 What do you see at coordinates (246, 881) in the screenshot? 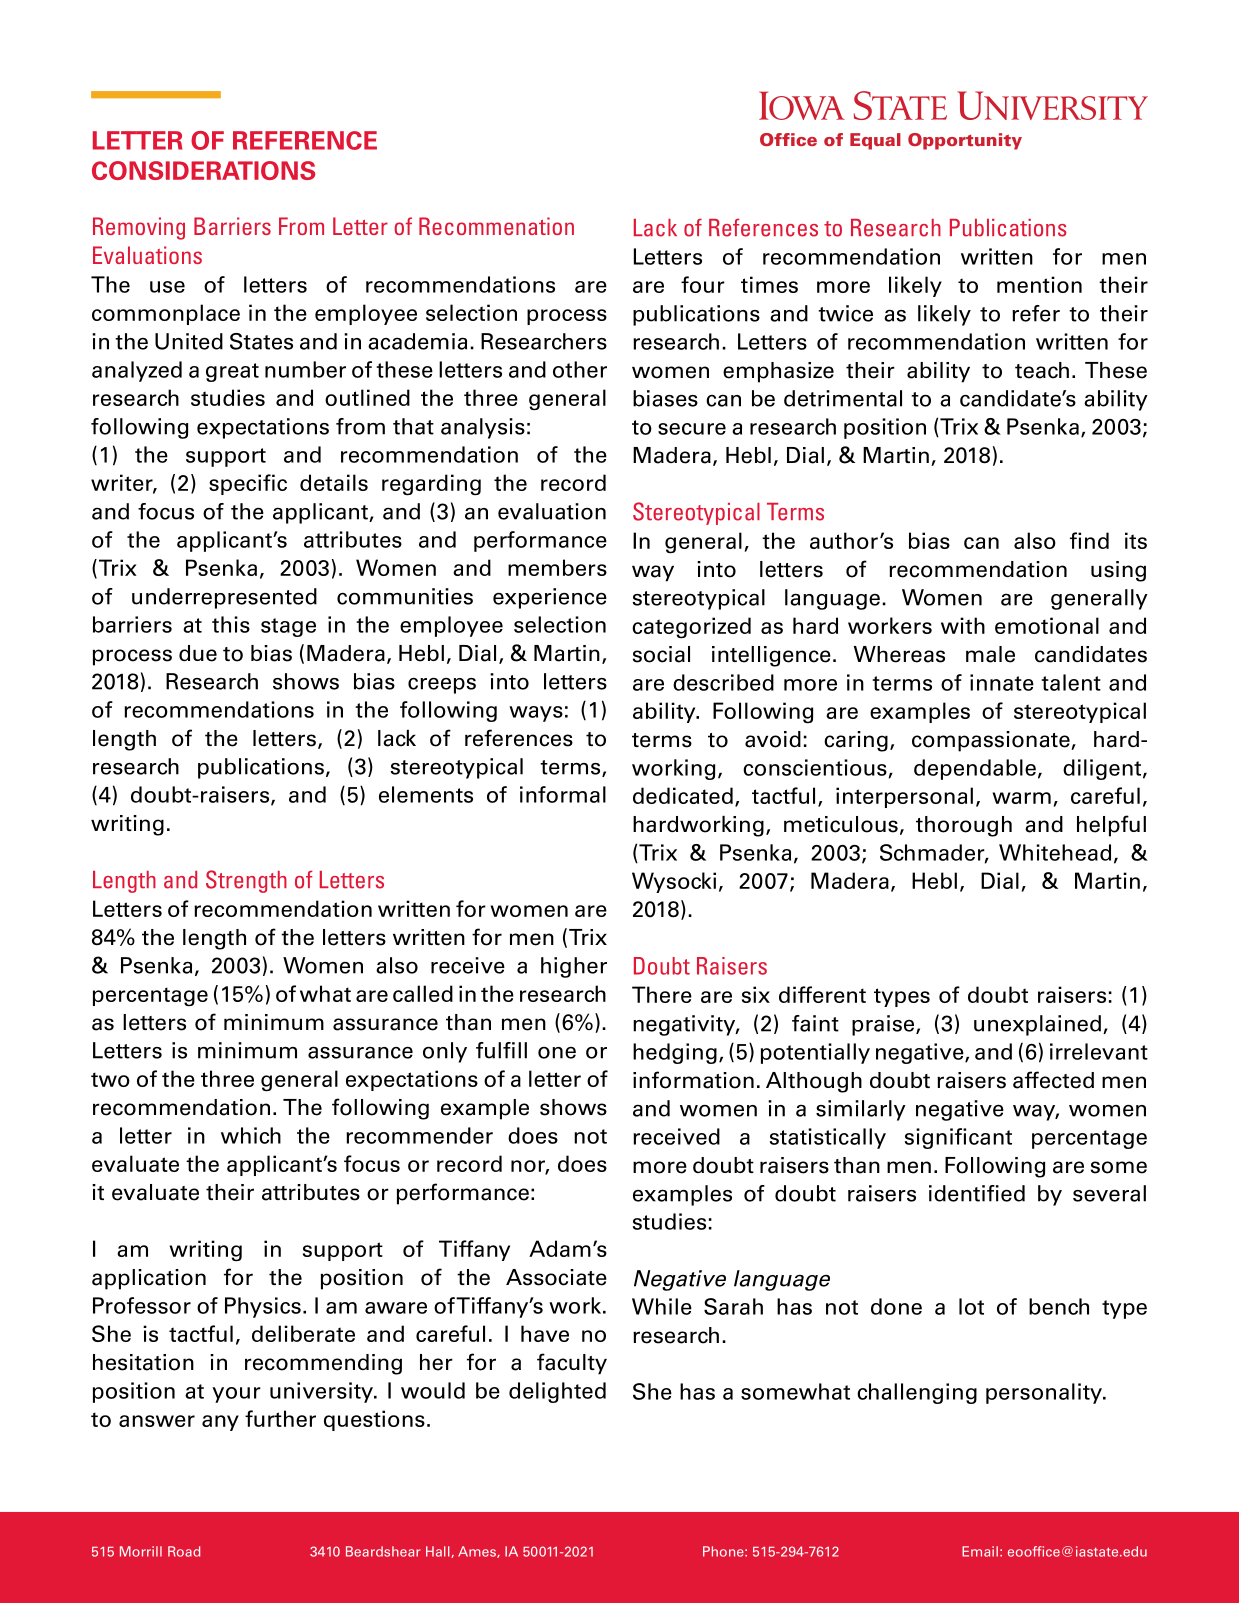
I see `Strength` at bounding box center [246, 881].
